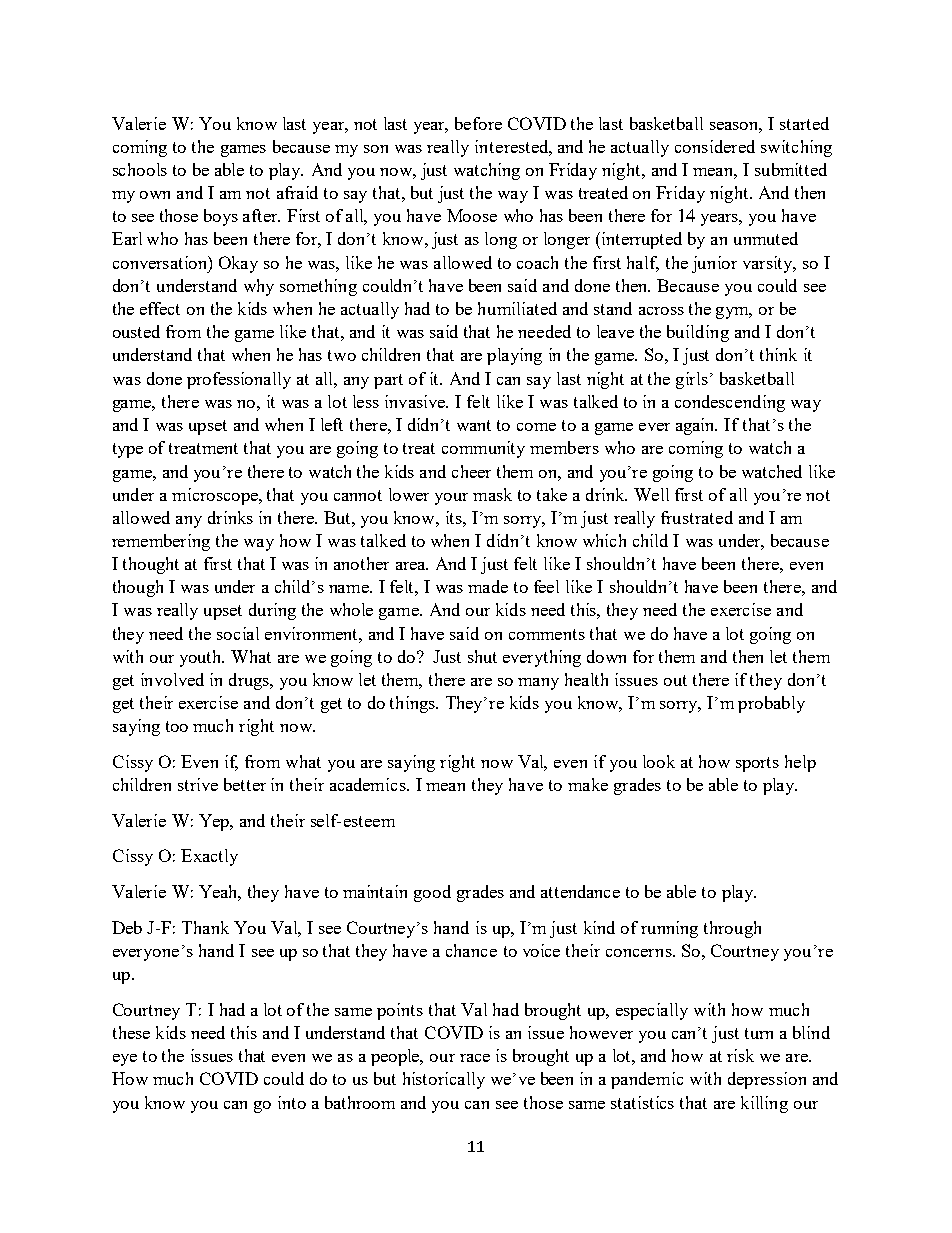 Image resolution: width=952 pixels, height=1233 pixels. What do you see at coordinates (488, 586) in the screenshot?
I see `made` at bounding box center [488, 586].
